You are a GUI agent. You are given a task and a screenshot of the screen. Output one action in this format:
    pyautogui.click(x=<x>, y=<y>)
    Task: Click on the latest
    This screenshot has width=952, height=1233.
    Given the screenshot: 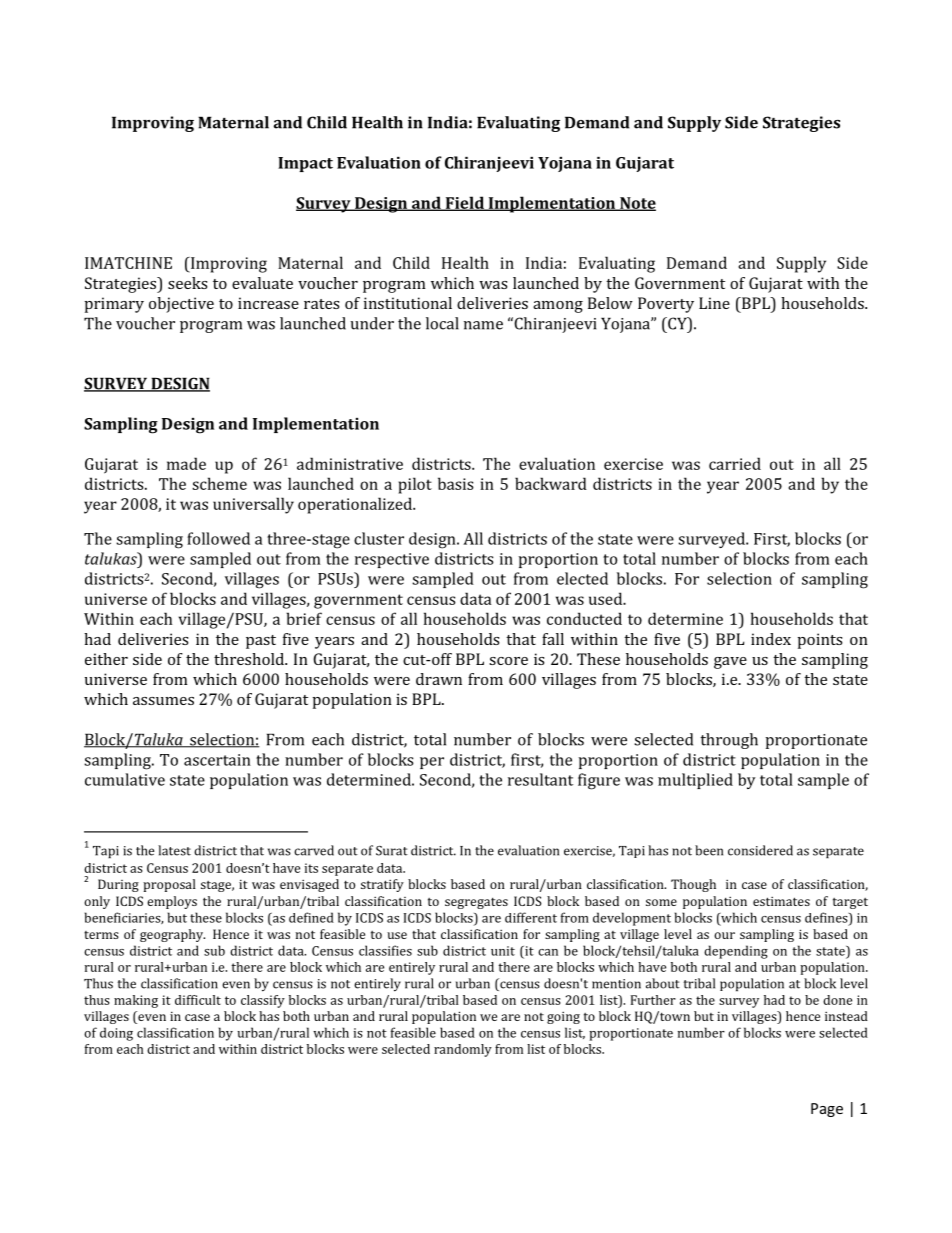 What is the action you would take?
    pyautogui.click(x=174, y=850)
